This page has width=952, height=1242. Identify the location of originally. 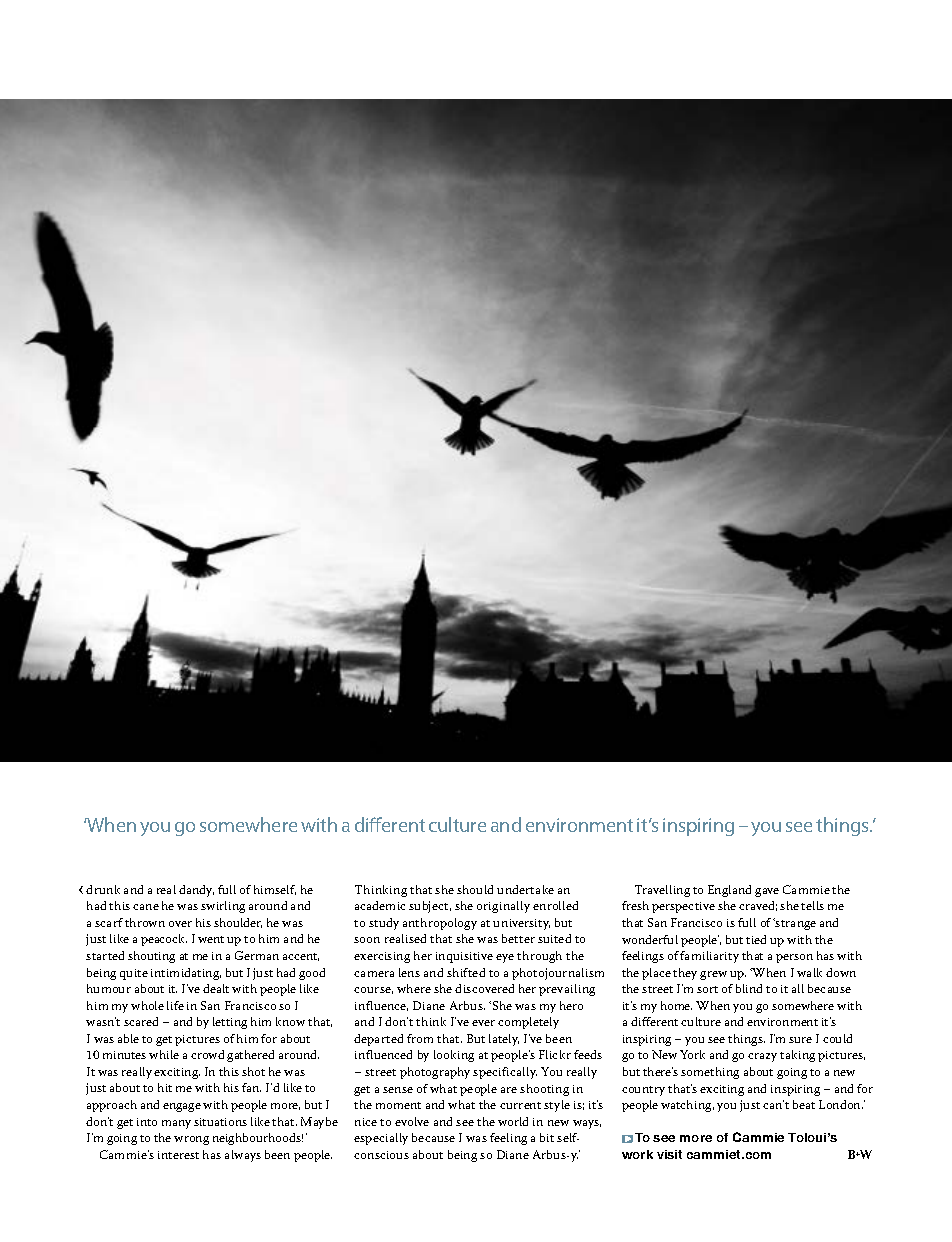
(503, 907).
